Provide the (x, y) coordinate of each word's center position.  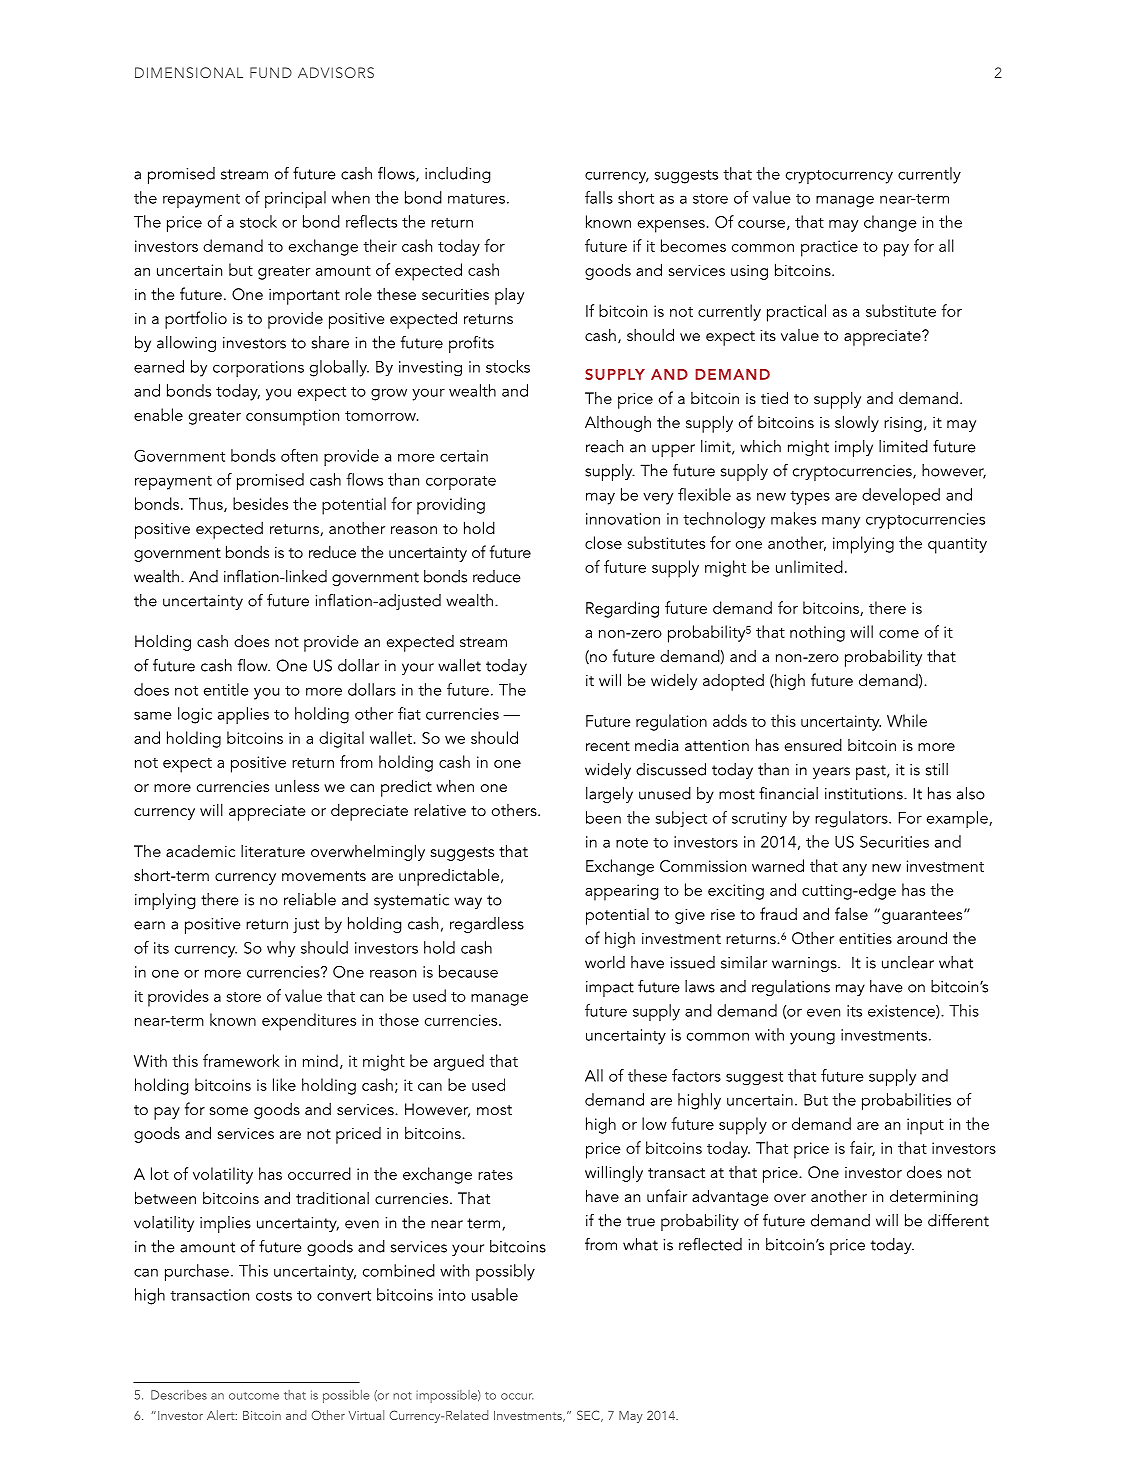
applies (243, 715)
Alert (222, 1415)
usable (495, 1294)
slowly (857, 423)
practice (829, 248)
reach (604, 446)
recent (608, 746)
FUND (271, 72)
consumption (292, 417)
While (907, 720)
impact (610, 989)
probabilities (906, 1101)
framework (241, 1060)
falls (599, 197)
